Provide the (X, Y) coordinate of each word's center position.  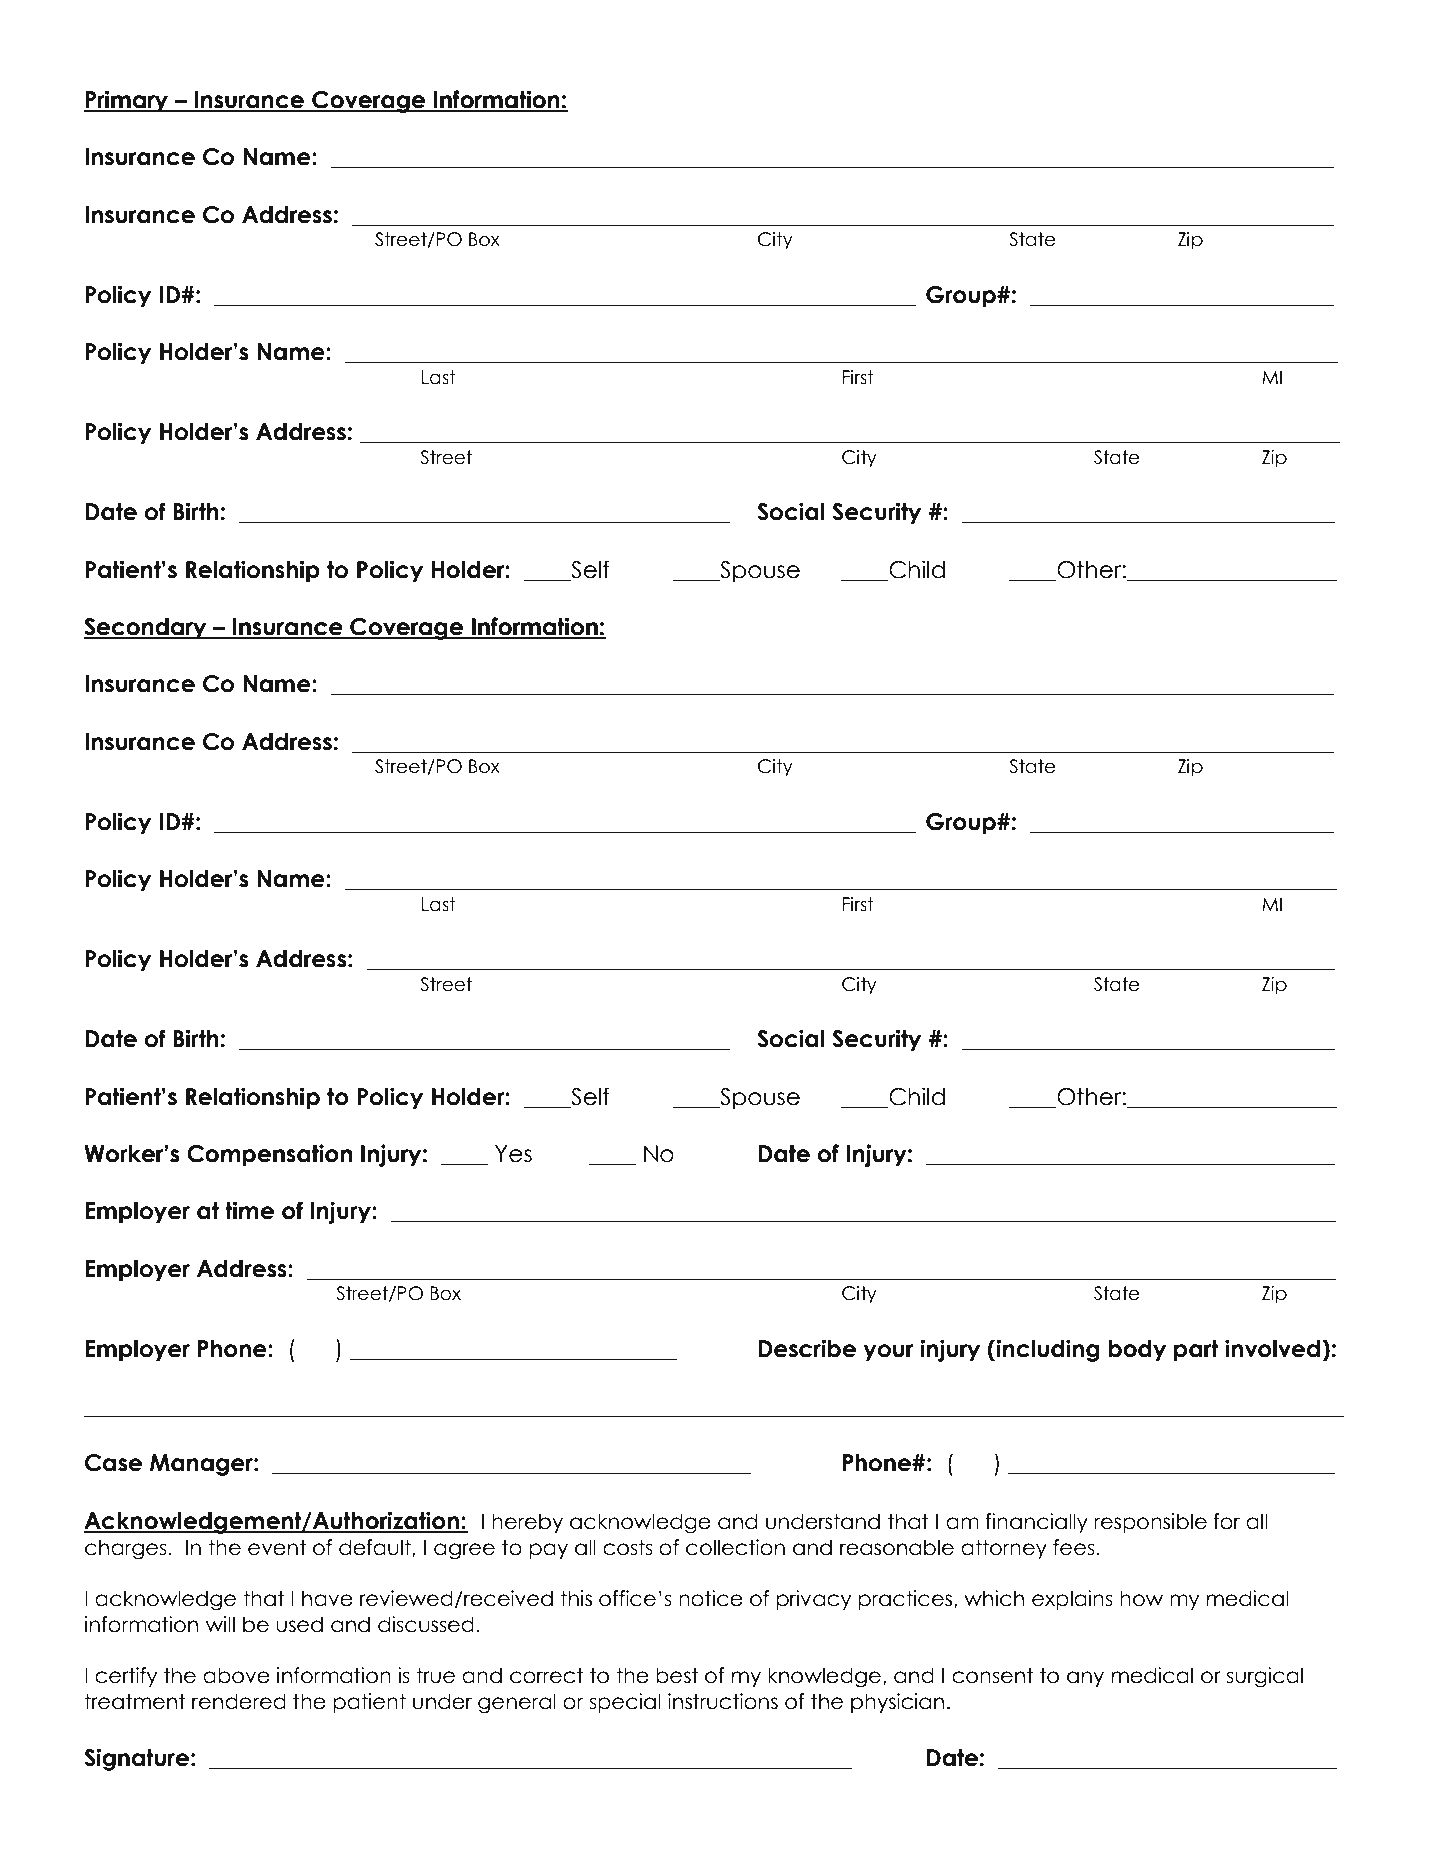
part (1196, 1351)
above (236, 1675)
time (249, 1210)
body (1137, 1351)
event (277, 1547)
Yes (513, 1154)
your (888, 1353)
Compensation (269, 1155)
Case (113, 1463)
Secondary (146, 629)
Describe (807, 1348)
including (1048, 1350)
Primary (127, 101)
